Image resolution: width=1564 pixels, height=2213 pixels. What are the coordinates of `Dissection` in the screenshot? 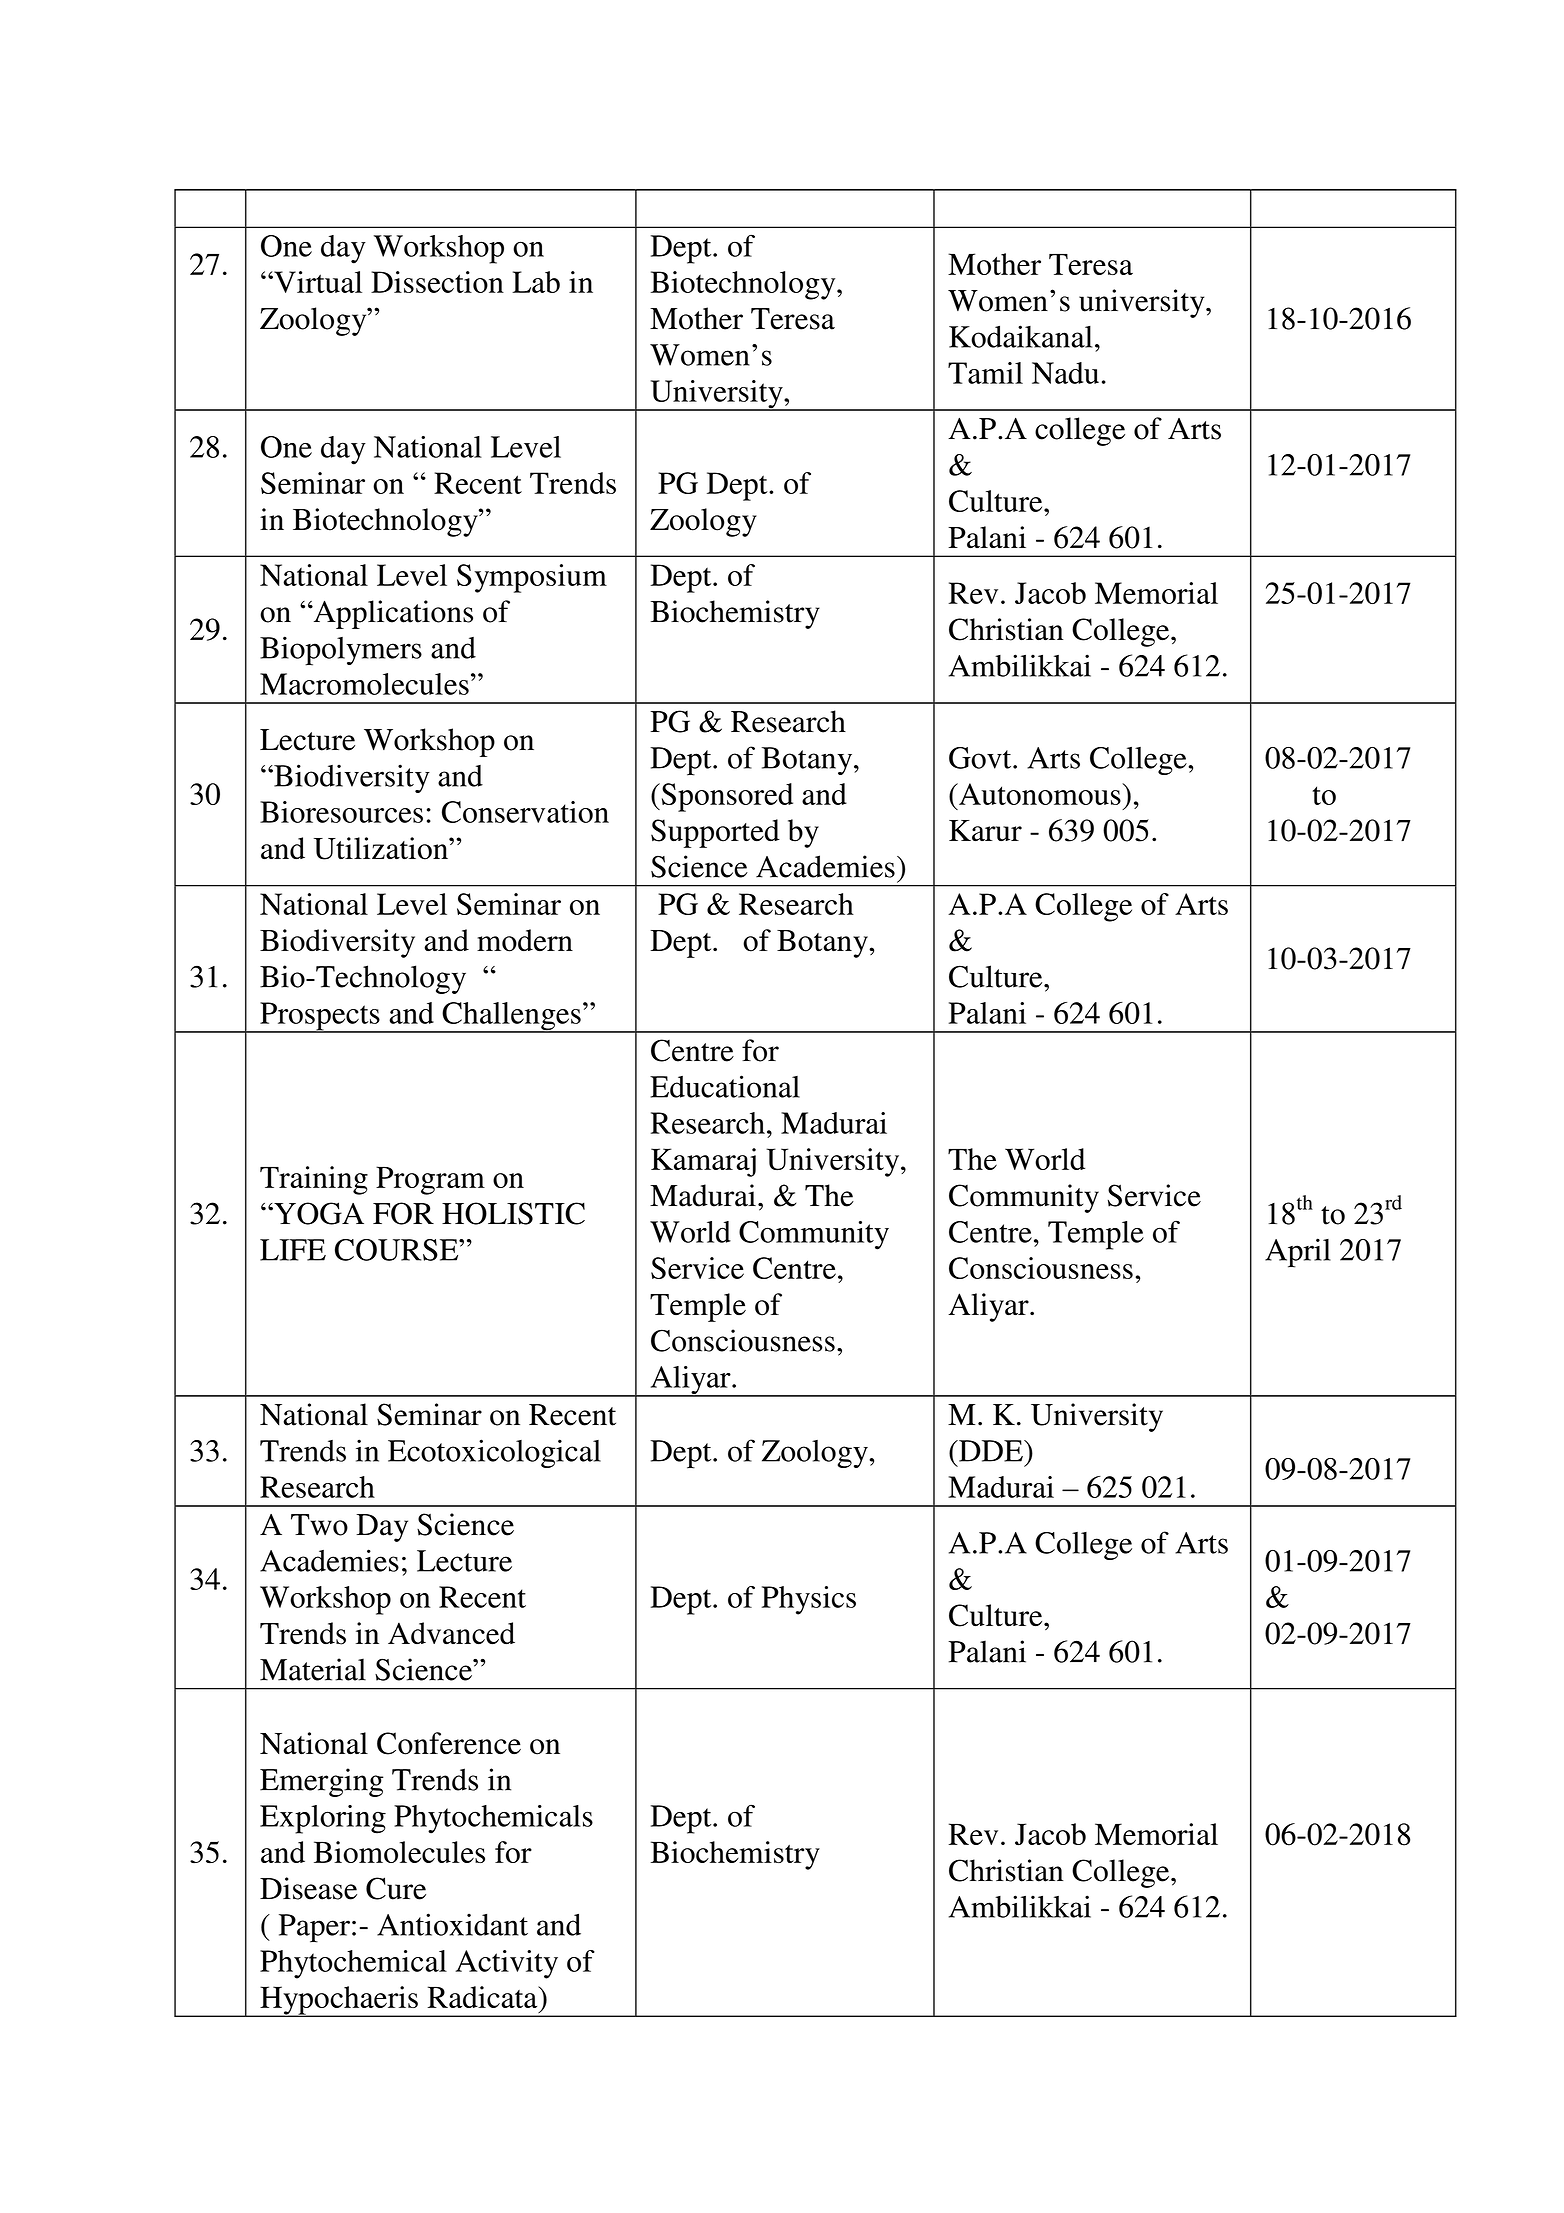 It's located at (437, 282).
